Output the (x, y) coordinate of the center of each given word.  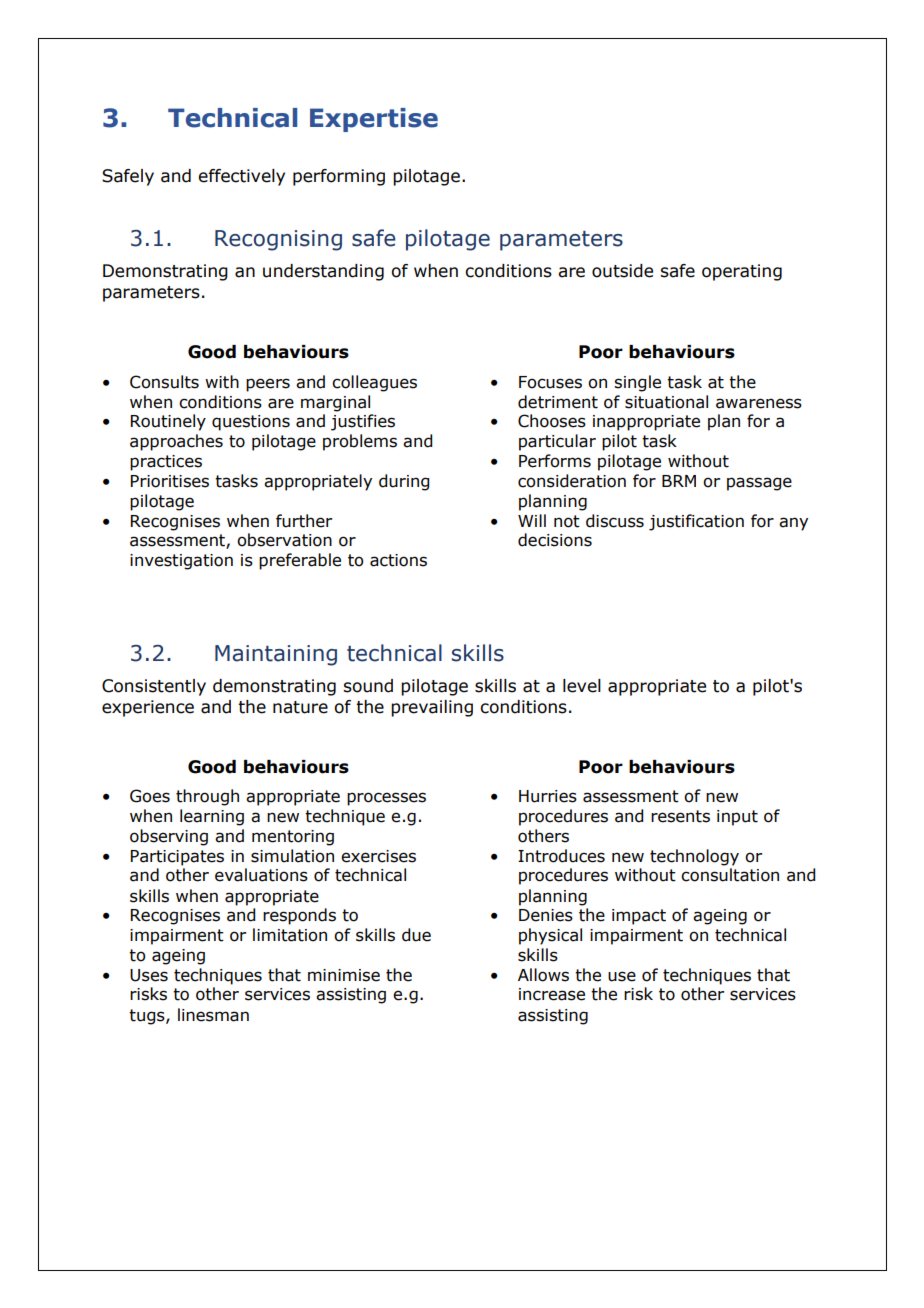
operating (742, 272)
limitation (290, 935)
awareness (759, 403)
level (582, 686)
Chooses (552, 421)
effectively (241, 177)
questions (251, 423)
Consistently (154, 687)
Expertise (374, 120)
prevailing (432, 708)
